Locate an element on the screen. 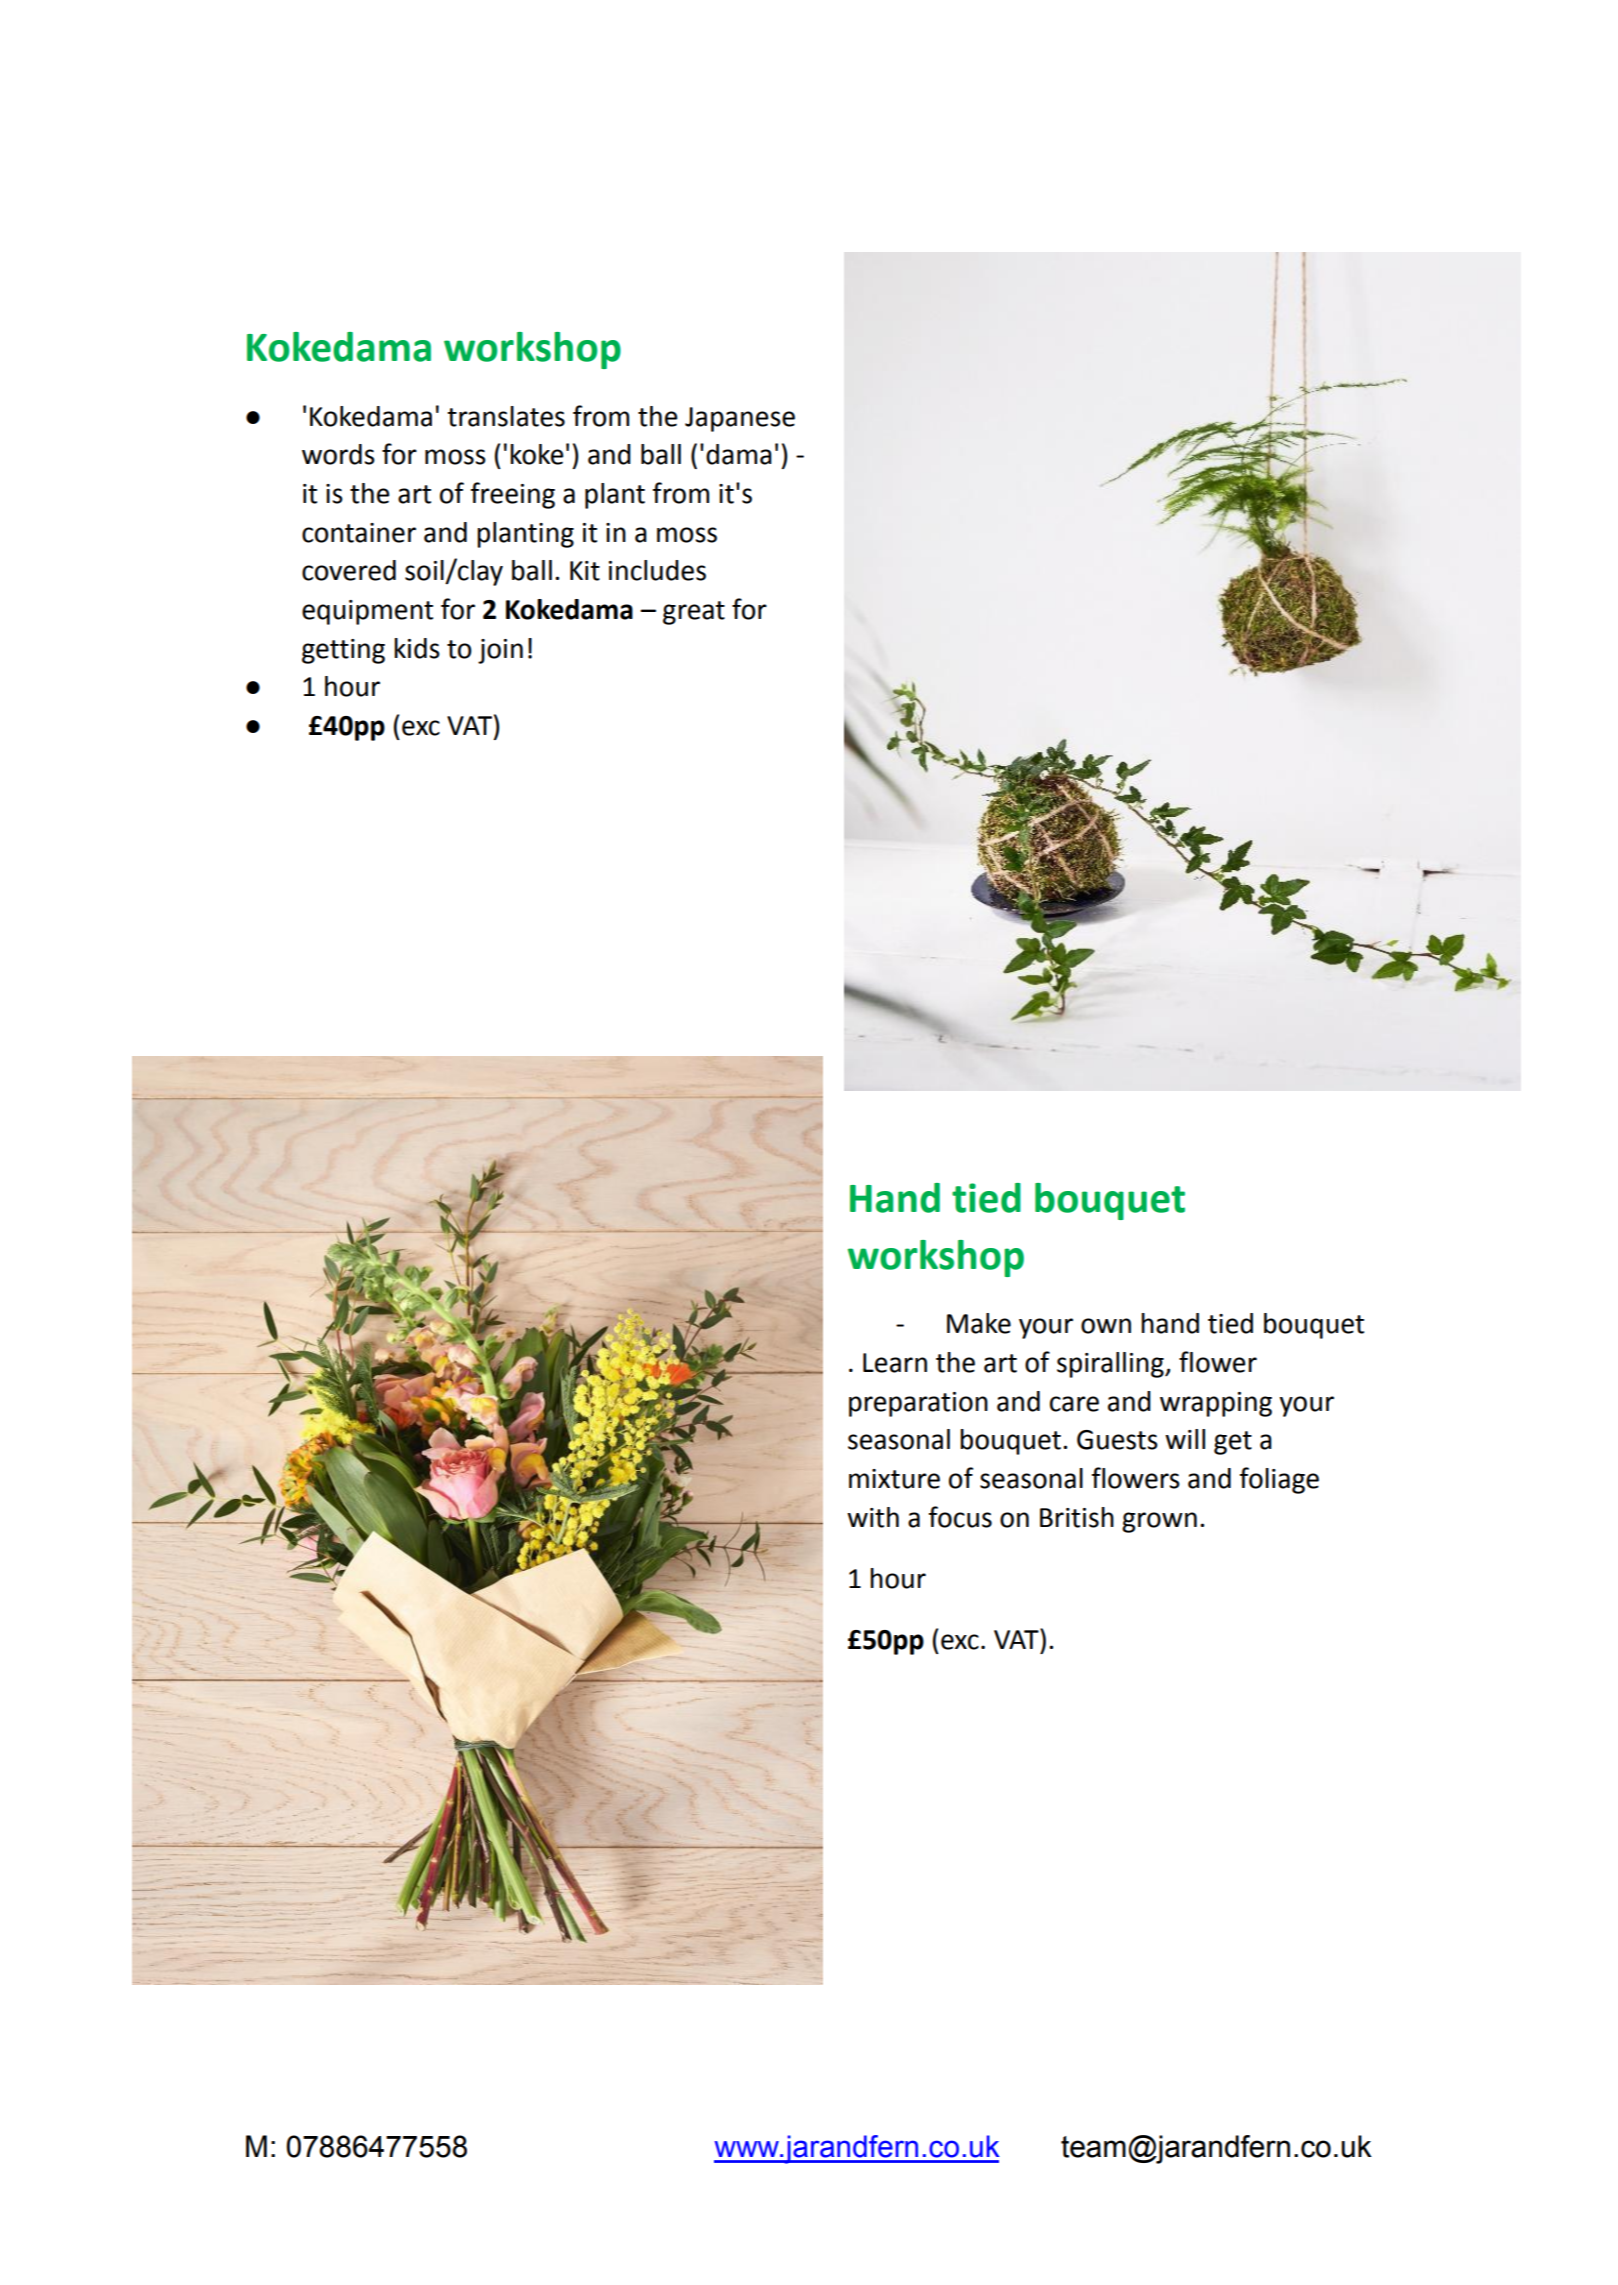 The width and height of the screenshot is (1618, 2285). Make is located at coordinates (979, 1323).
